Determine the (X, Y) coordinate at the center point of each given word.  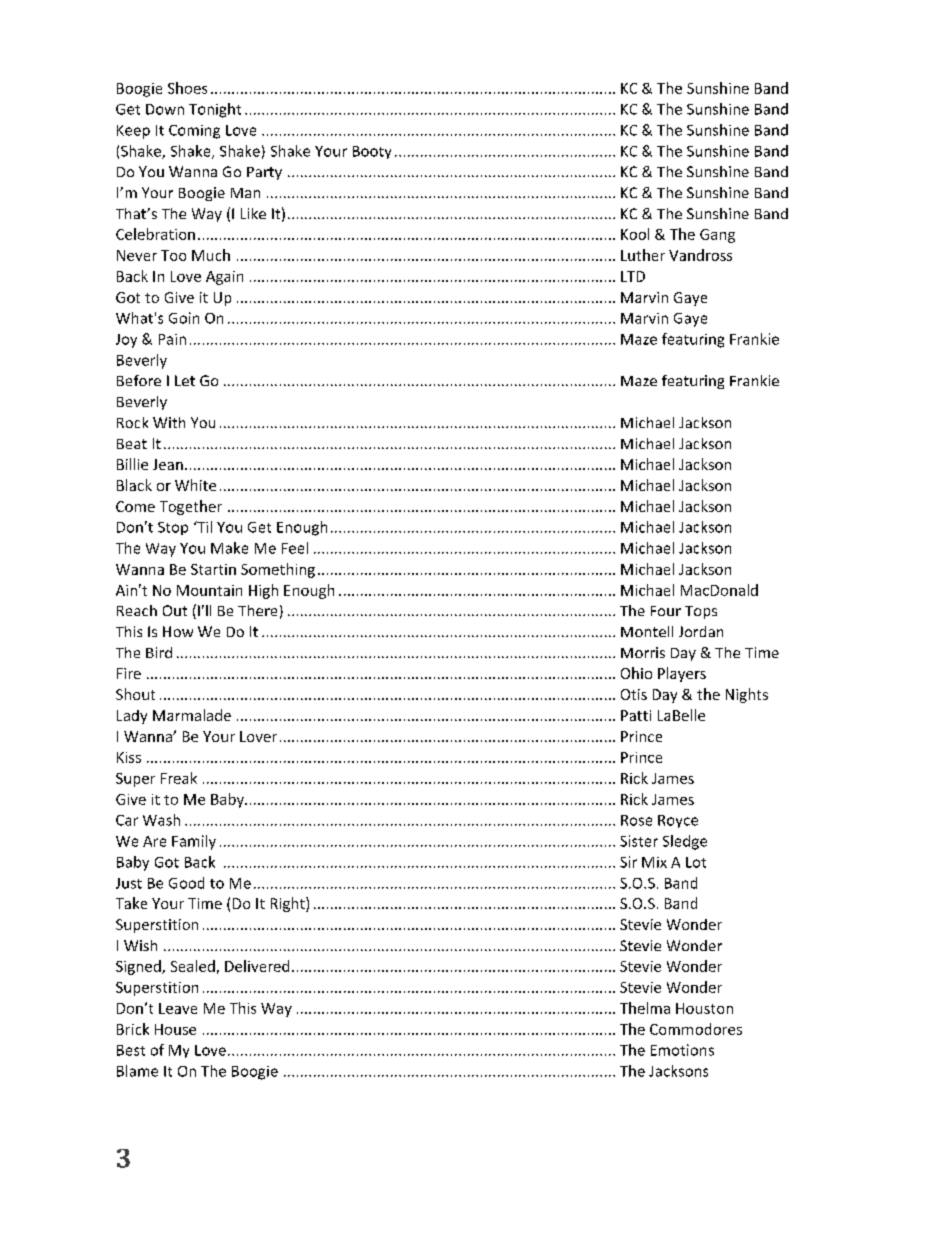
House (175, 1029)
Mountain (209, 590)
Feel (295, 548)
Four (666, 611)
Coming (194, 132)
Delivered (257, 966)
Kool (635, 234)
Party (264, 173)
